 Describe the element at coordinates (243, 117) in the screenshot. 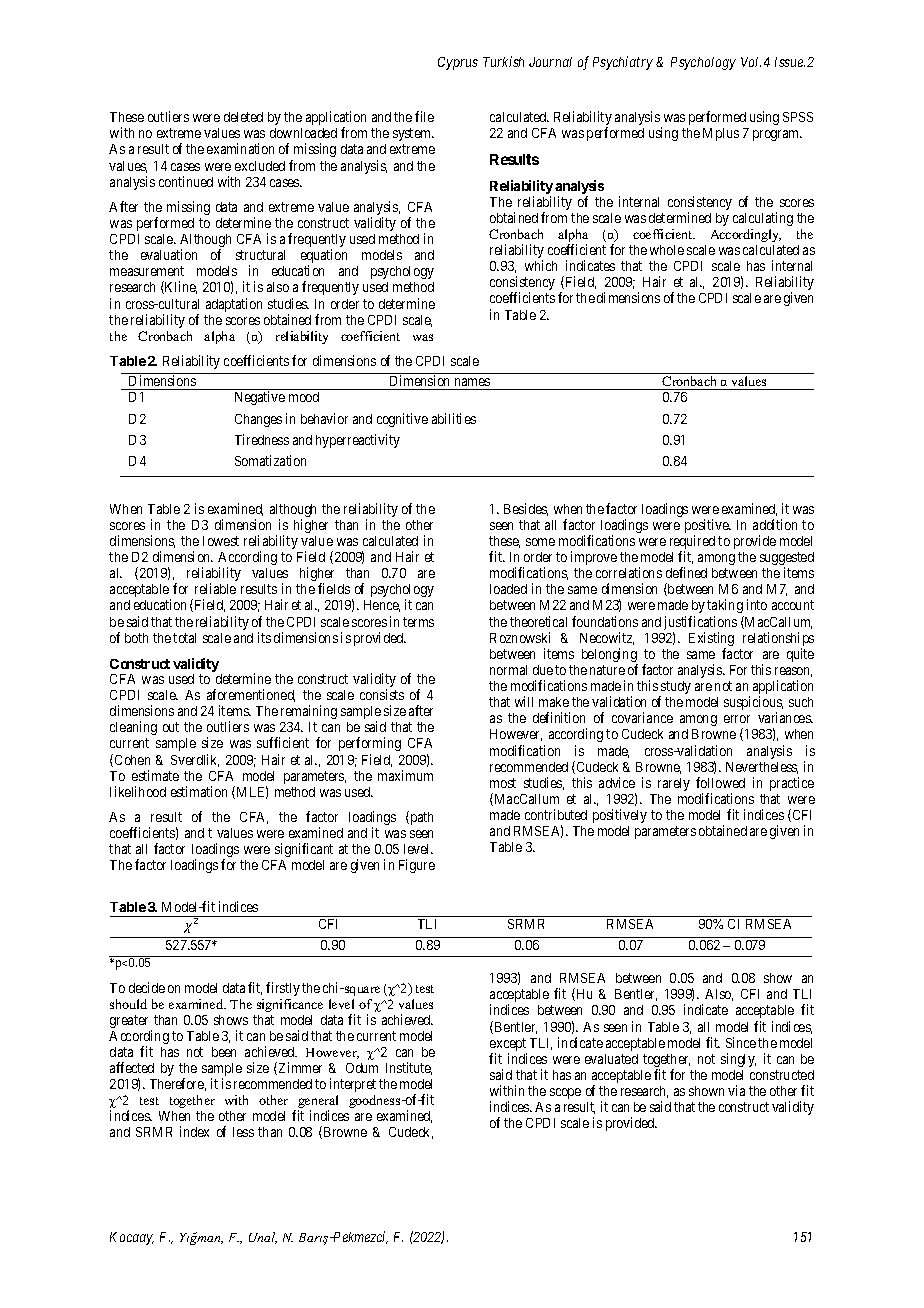

I see `deleted` at that location.
